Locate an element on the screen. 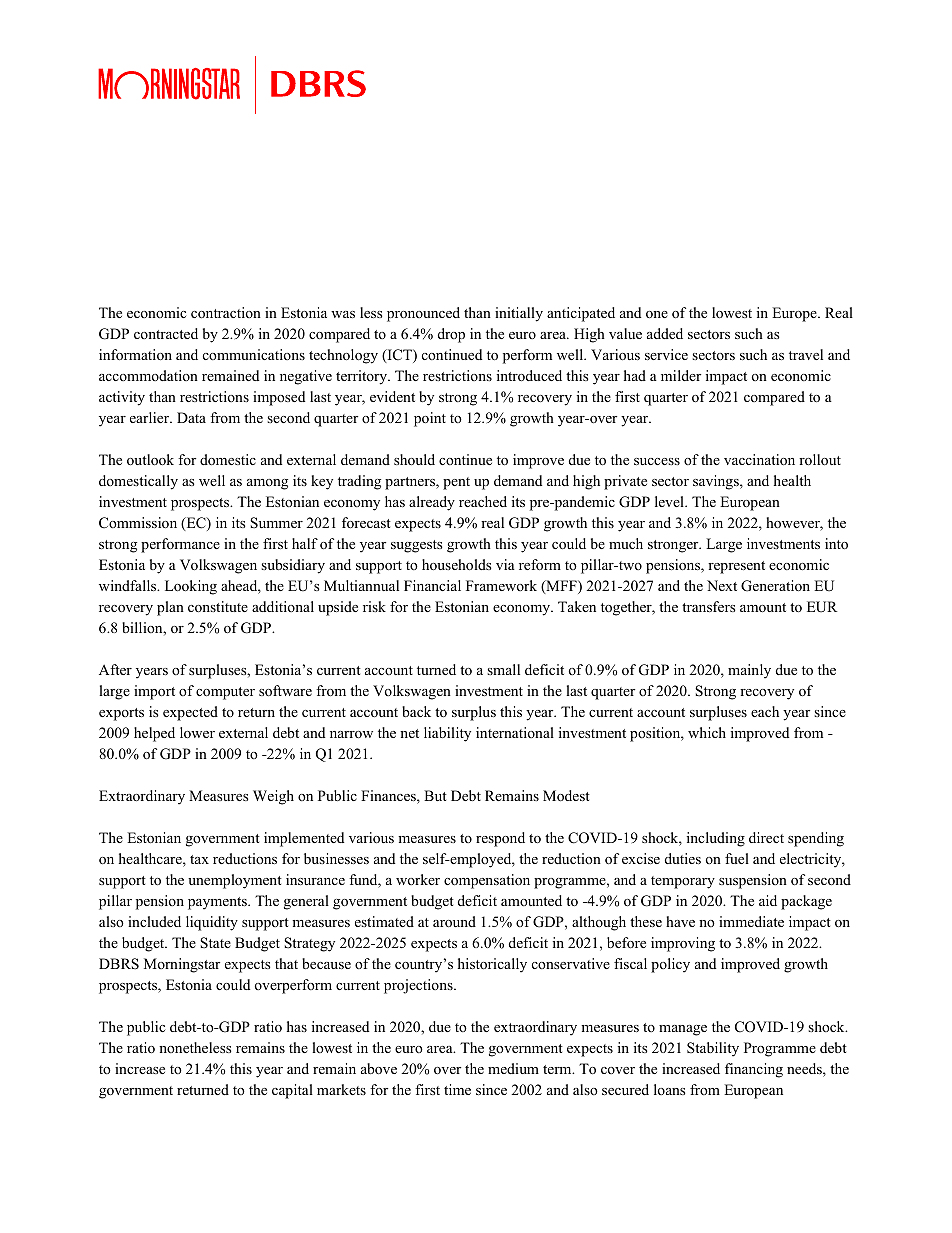  financing is located at coordinates (754, 1070).
